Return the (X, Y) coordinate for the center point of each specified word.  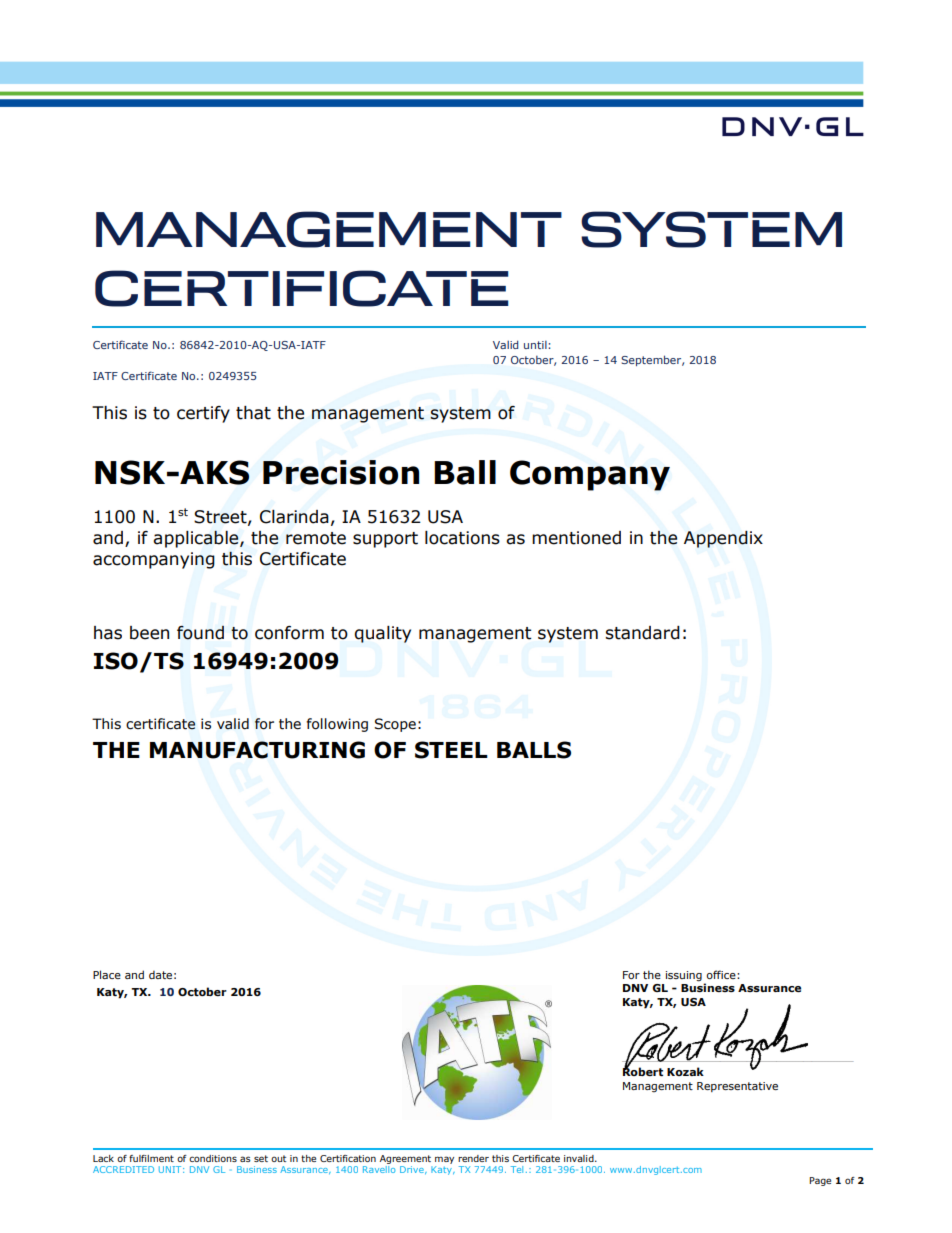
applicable (197, 539)
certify (203, 414)
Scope (395, 725)
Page (820, 1181)
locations (462, 538)
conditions (213, 1158)
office (722, 974)
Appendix (723, 539)
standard (642, 633)
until (536, 345)
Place (107, 974)
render (473, 1158)
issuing (684, 976)
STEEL (451, 750)
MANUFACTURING (257, 750)
